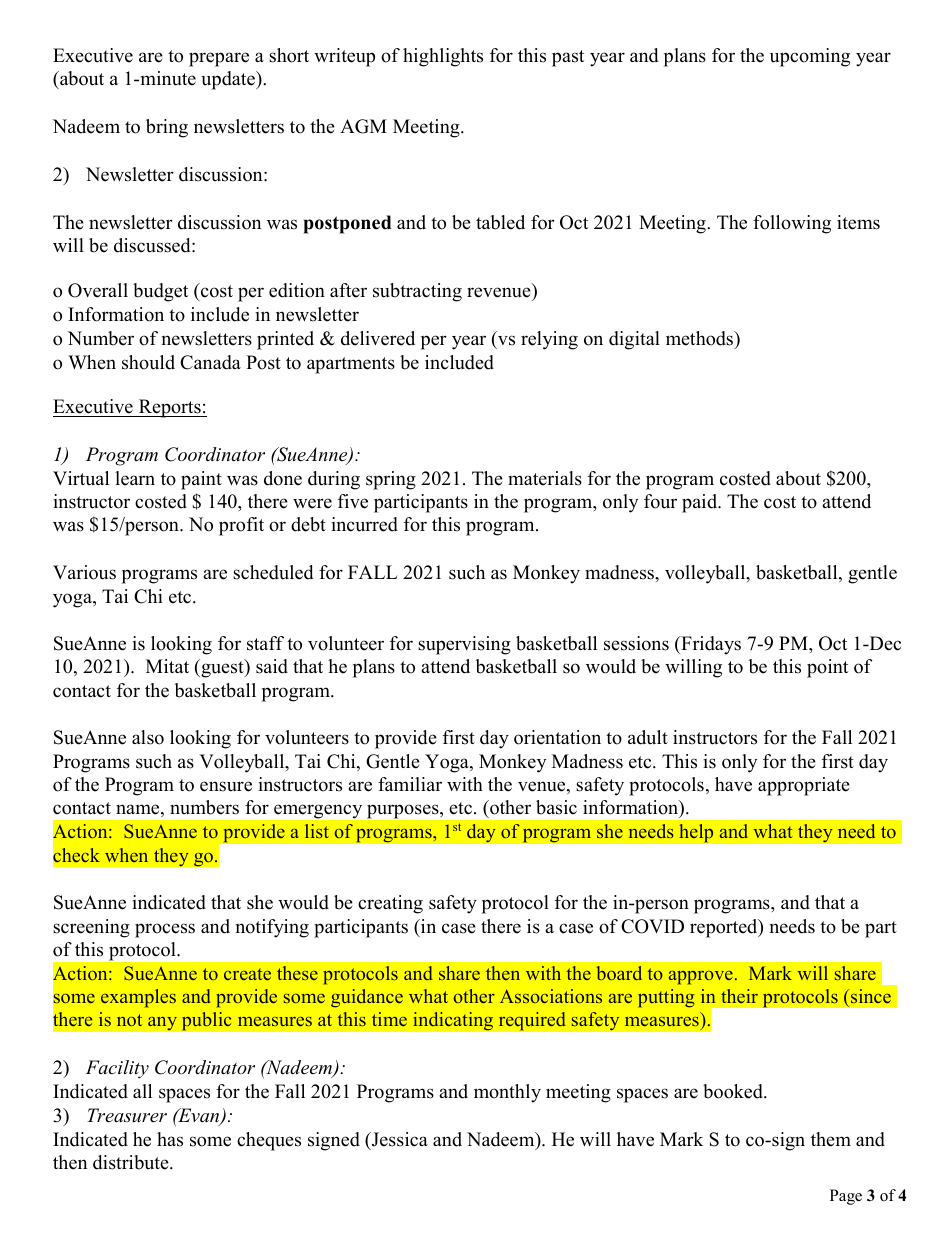  Describe the element at coordinates (810, 57) in the image. I see `upcoming` at that location.
